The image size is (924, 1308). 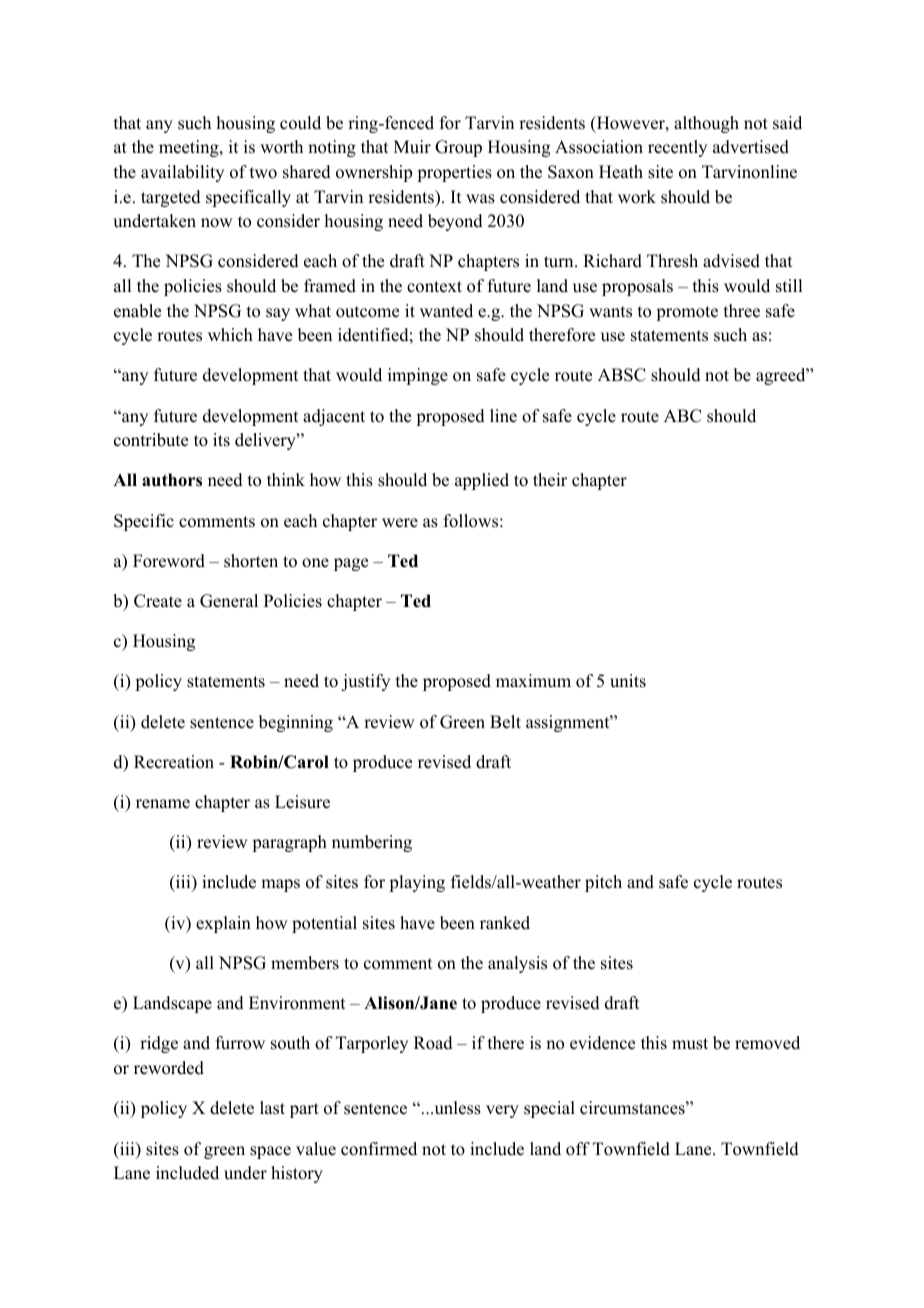 I want to click on ABC, so click(x=682, y=416).
